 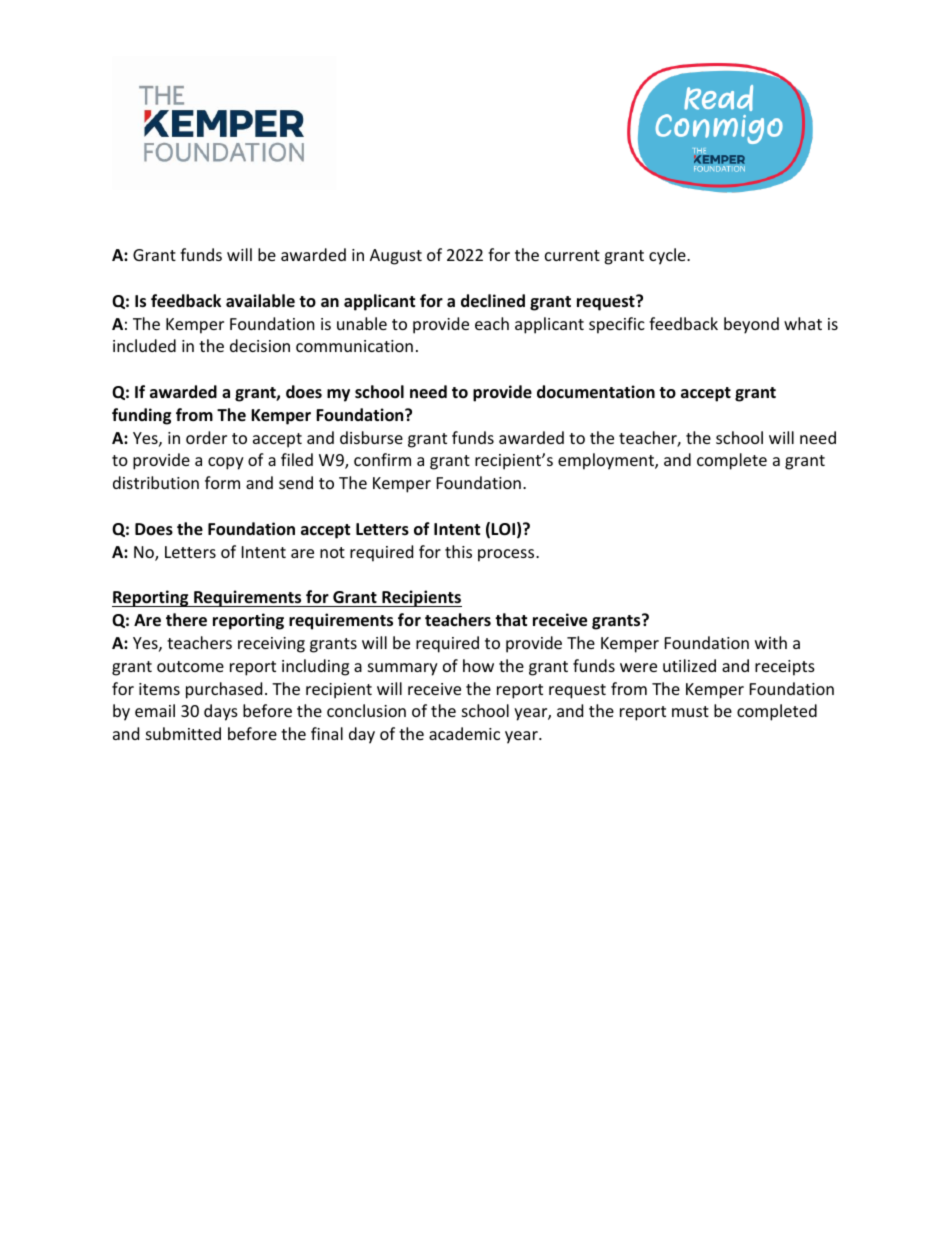 What do you see at coordinates (396, 257) in the screenshot?
I see `August` at bounding box center [396, 257].
